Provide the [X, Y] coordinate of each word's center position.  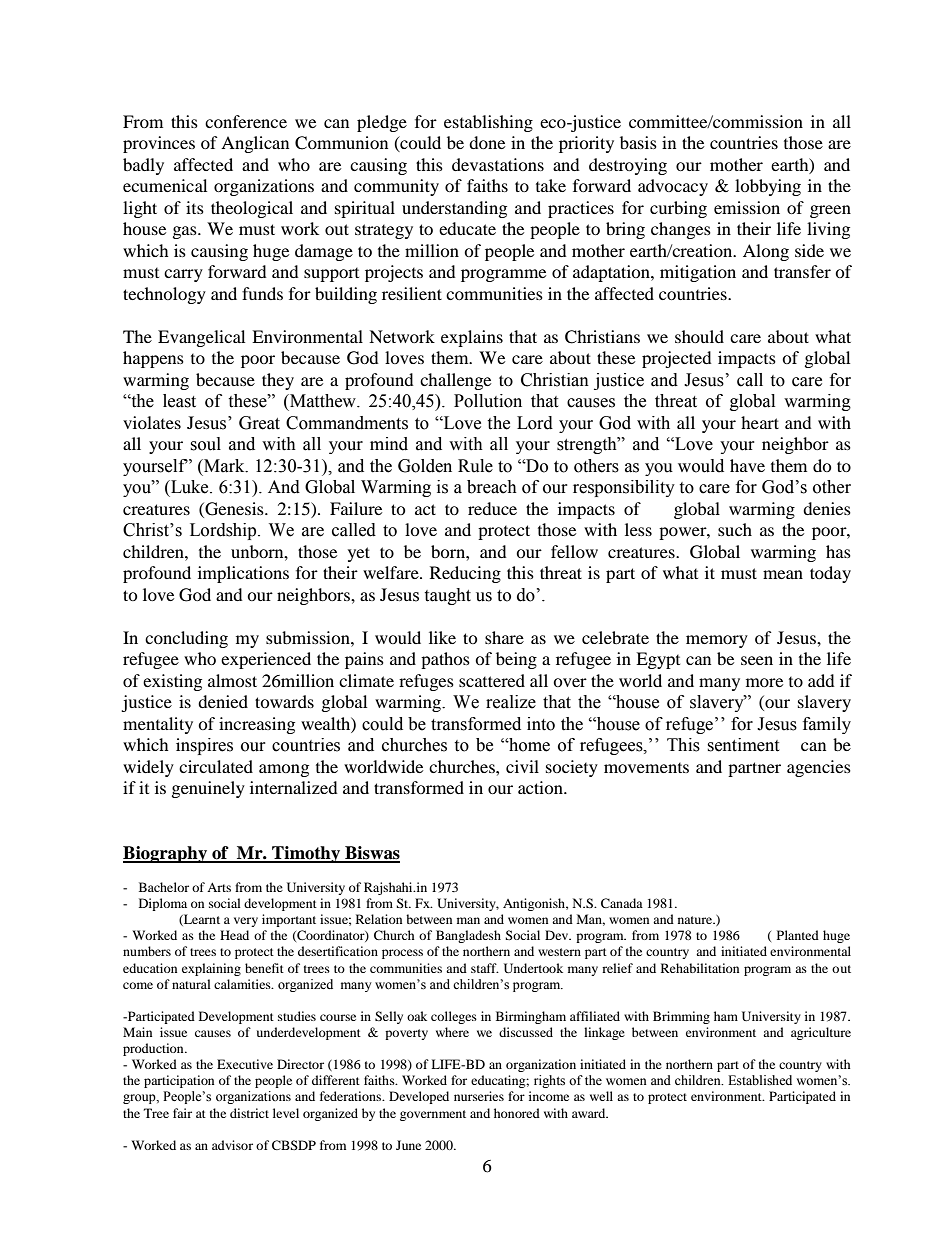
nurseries [479, 1096]
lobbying [768, 187]
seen [757, 660]
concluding [186, 639]
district [249, 1113]
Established [760, 1080]
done [487, 142]
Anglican [255, 144]
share [504, 637]
